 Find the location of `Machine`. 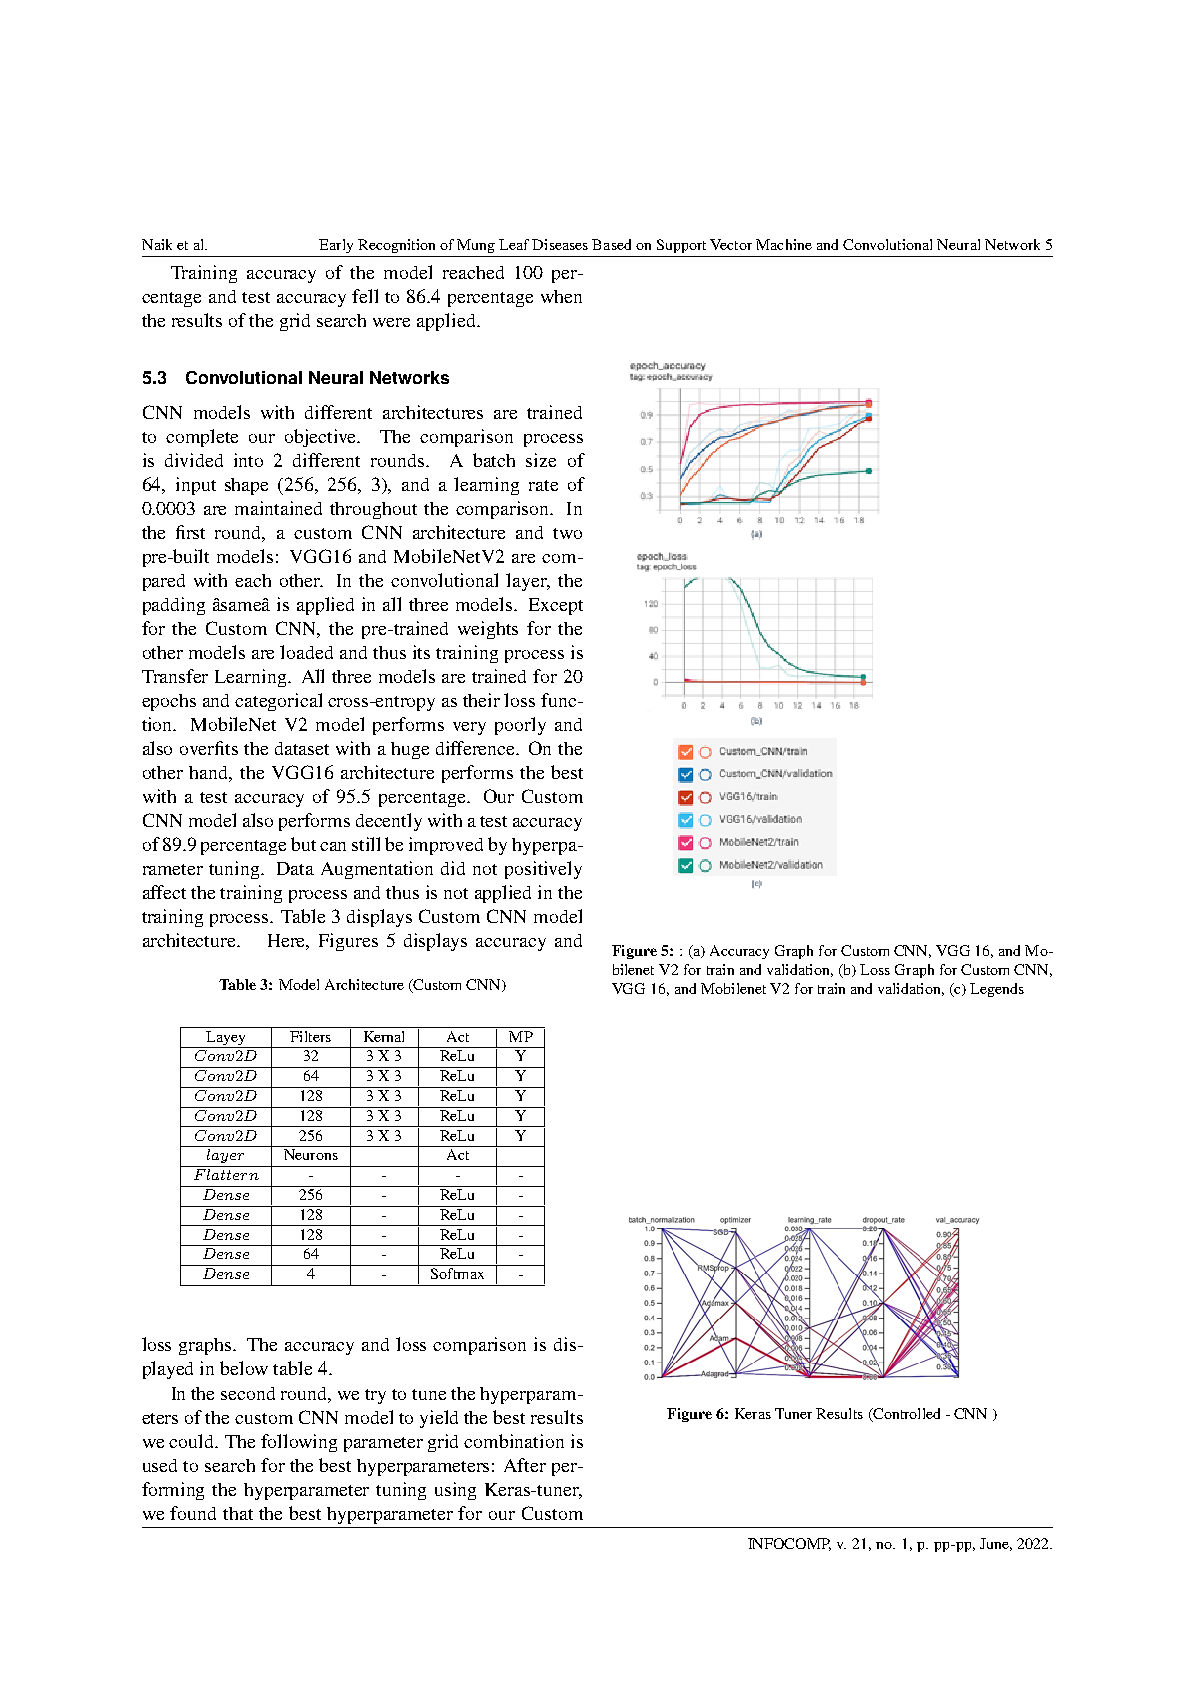

Machine is located at coordinates (784, 244).
